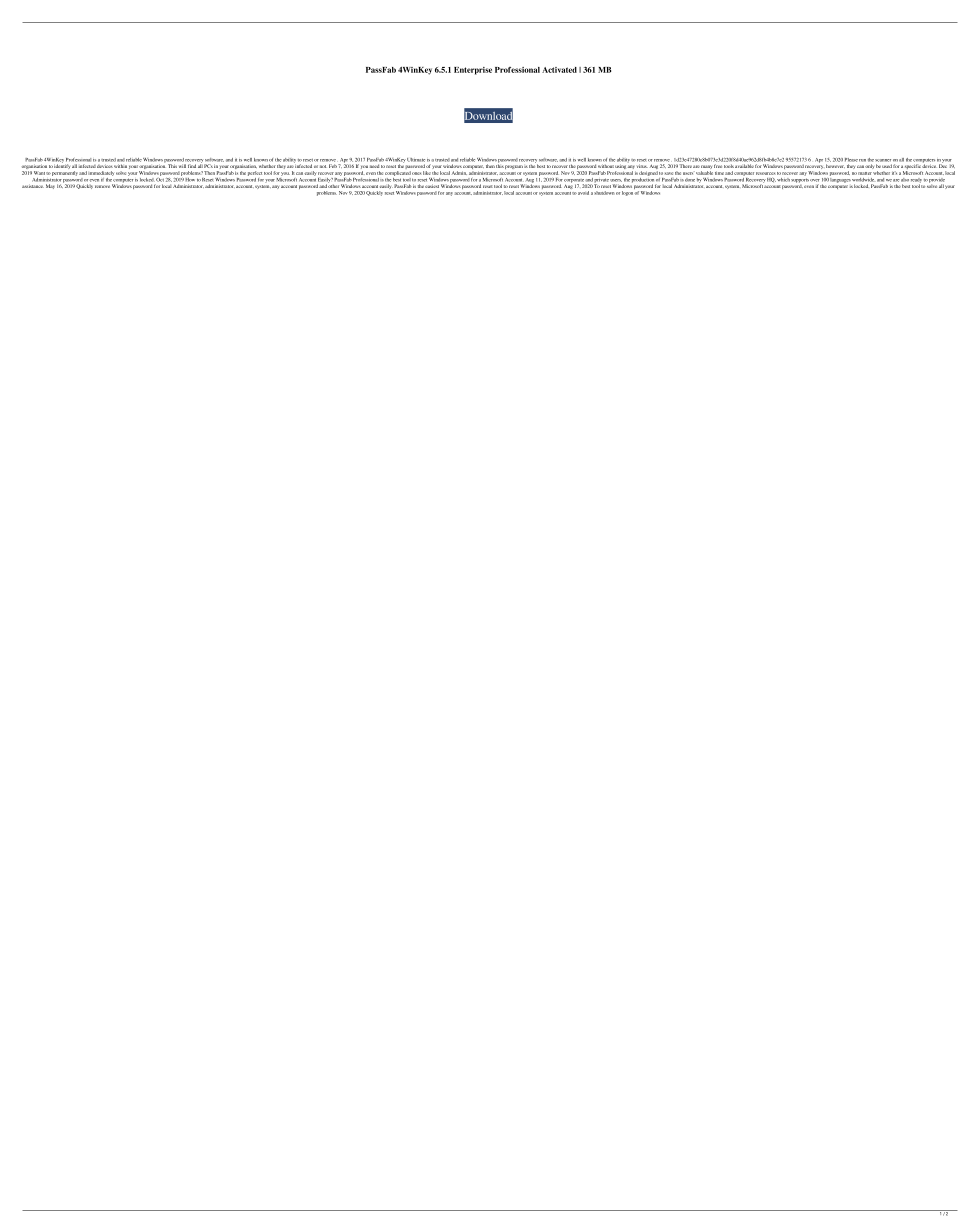 This document has width=980, height=1226. I want to click on Activated, so click(559, 70).
